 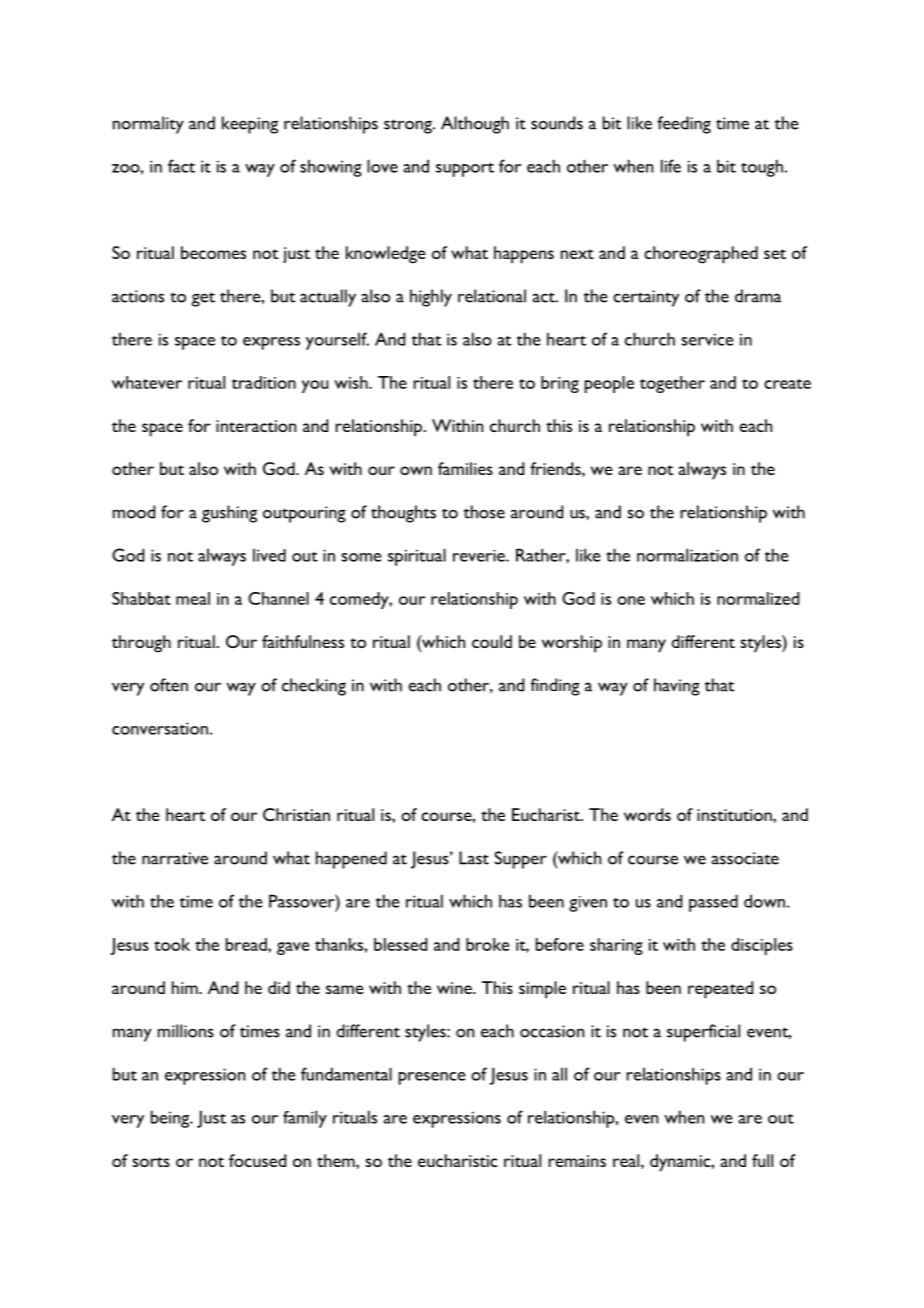 I want to click on being, so click(x=171, y=1119).
